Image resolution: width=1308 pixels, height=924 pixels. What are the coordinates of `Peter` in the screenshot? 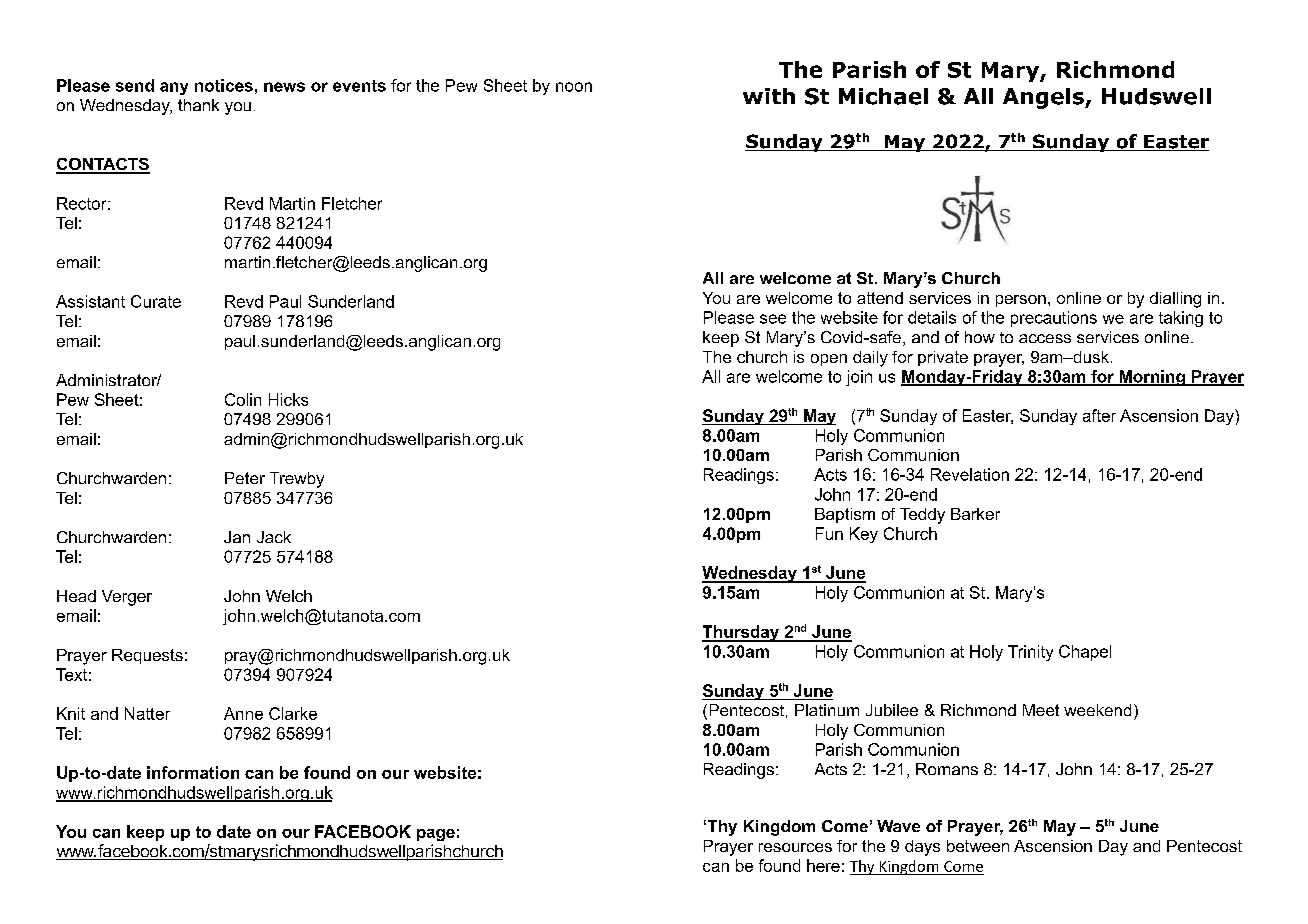 It's located at (245, 478).
